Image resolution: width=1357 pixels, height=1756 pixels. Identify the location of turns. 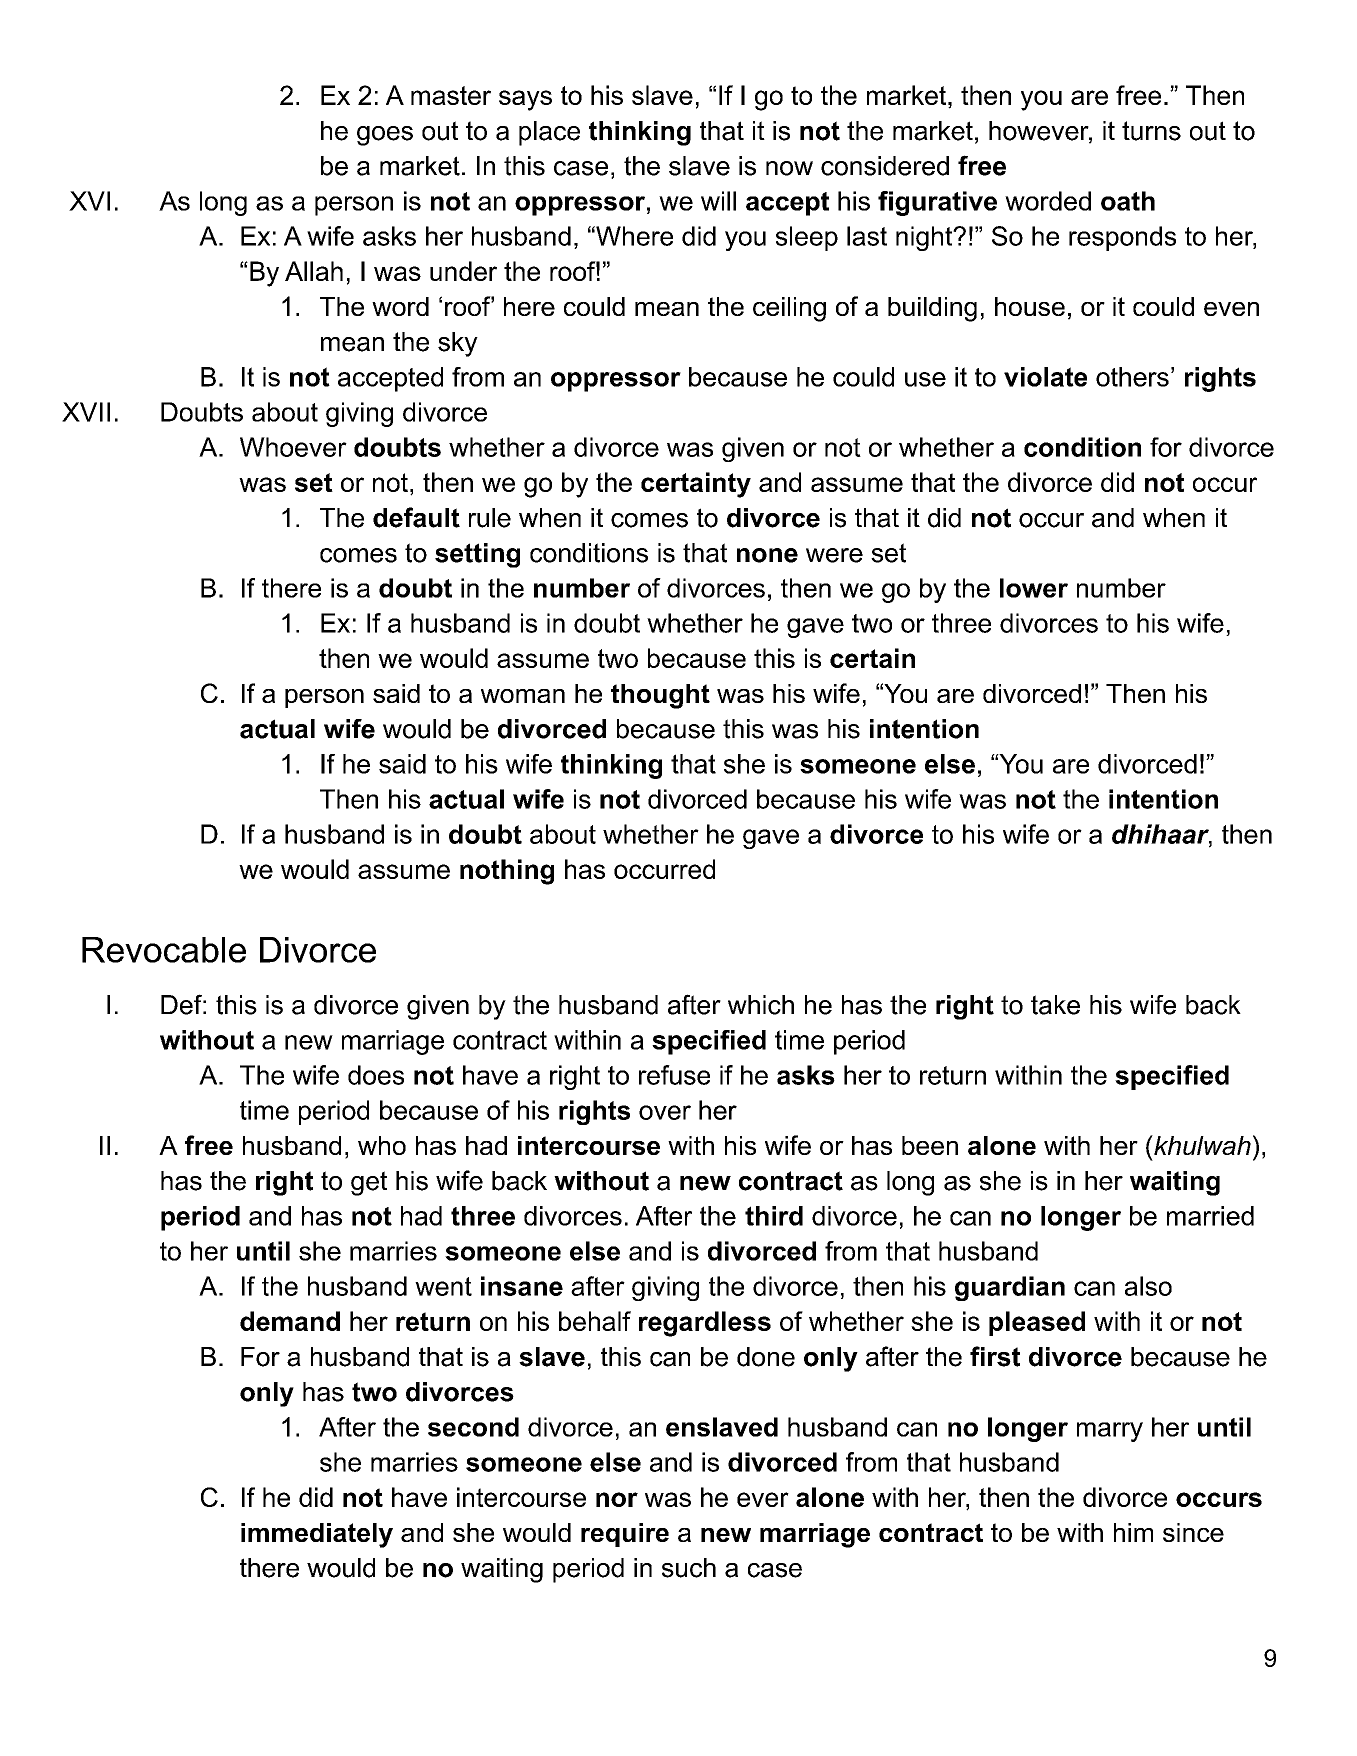
(1151, 131).
